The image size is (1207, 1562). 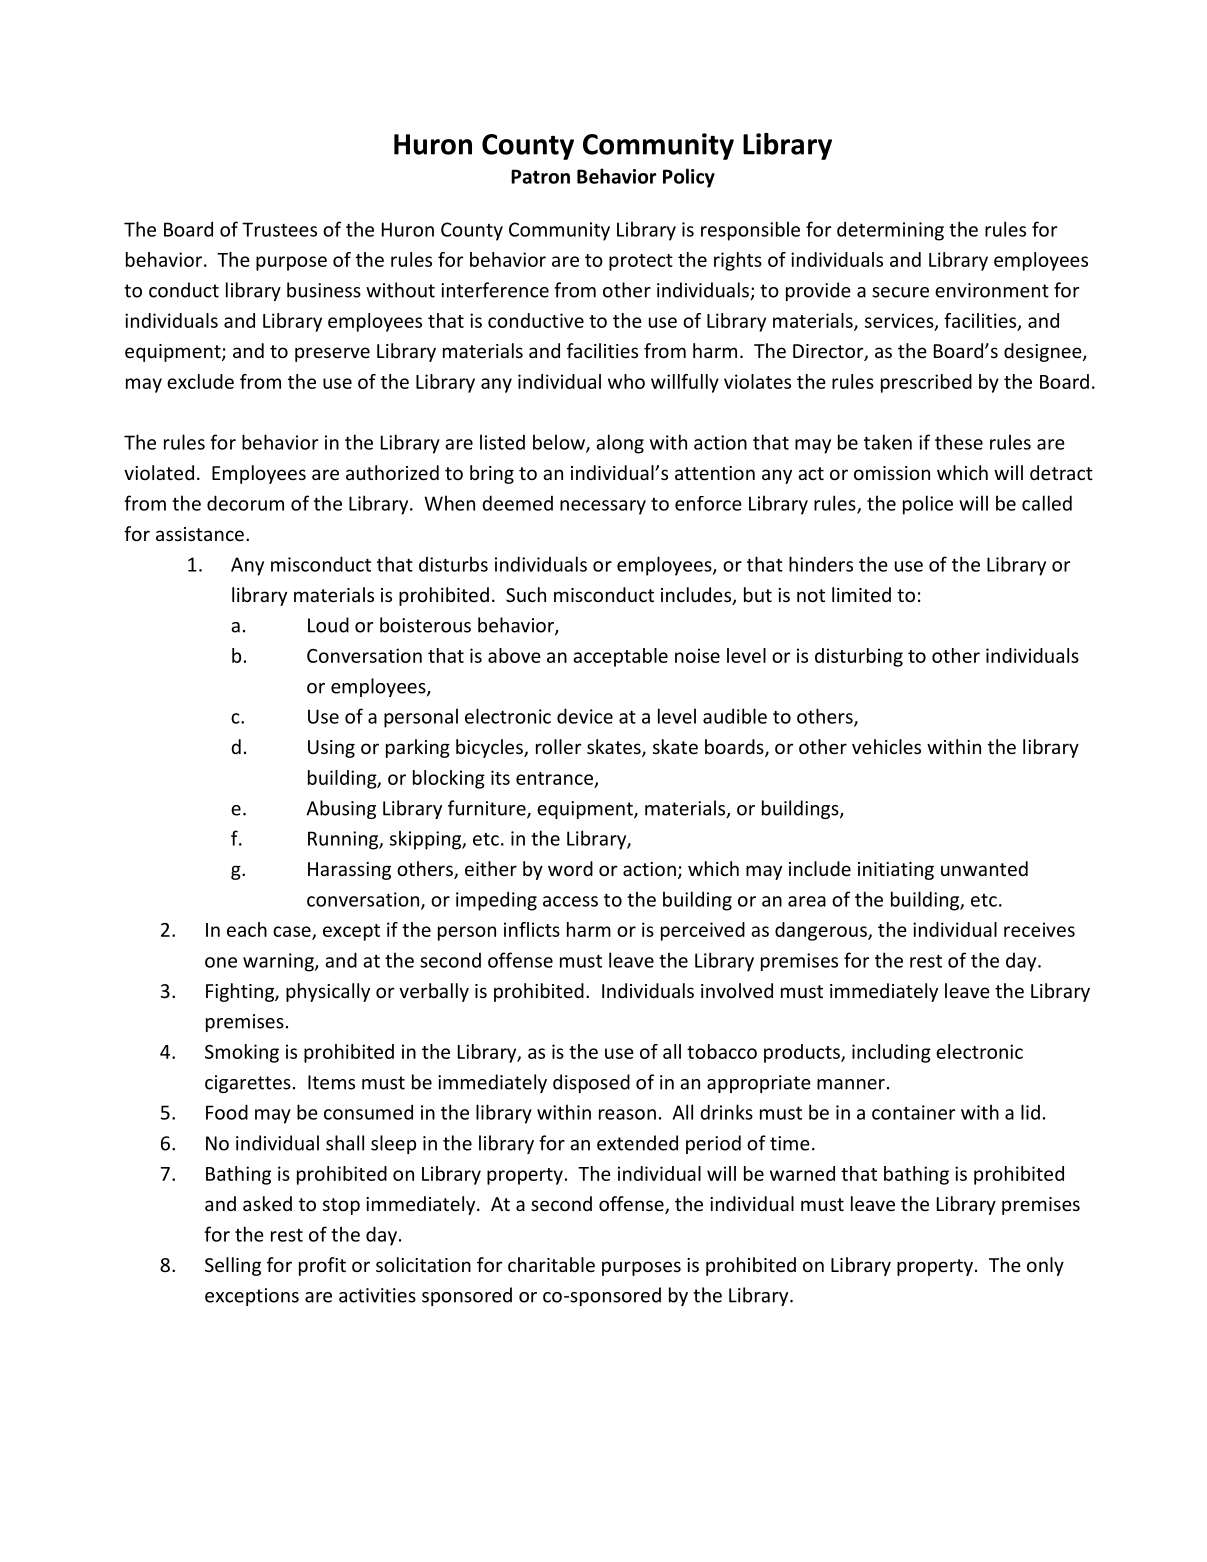 I want to click on Selling, so click(x=233, y=1266).
